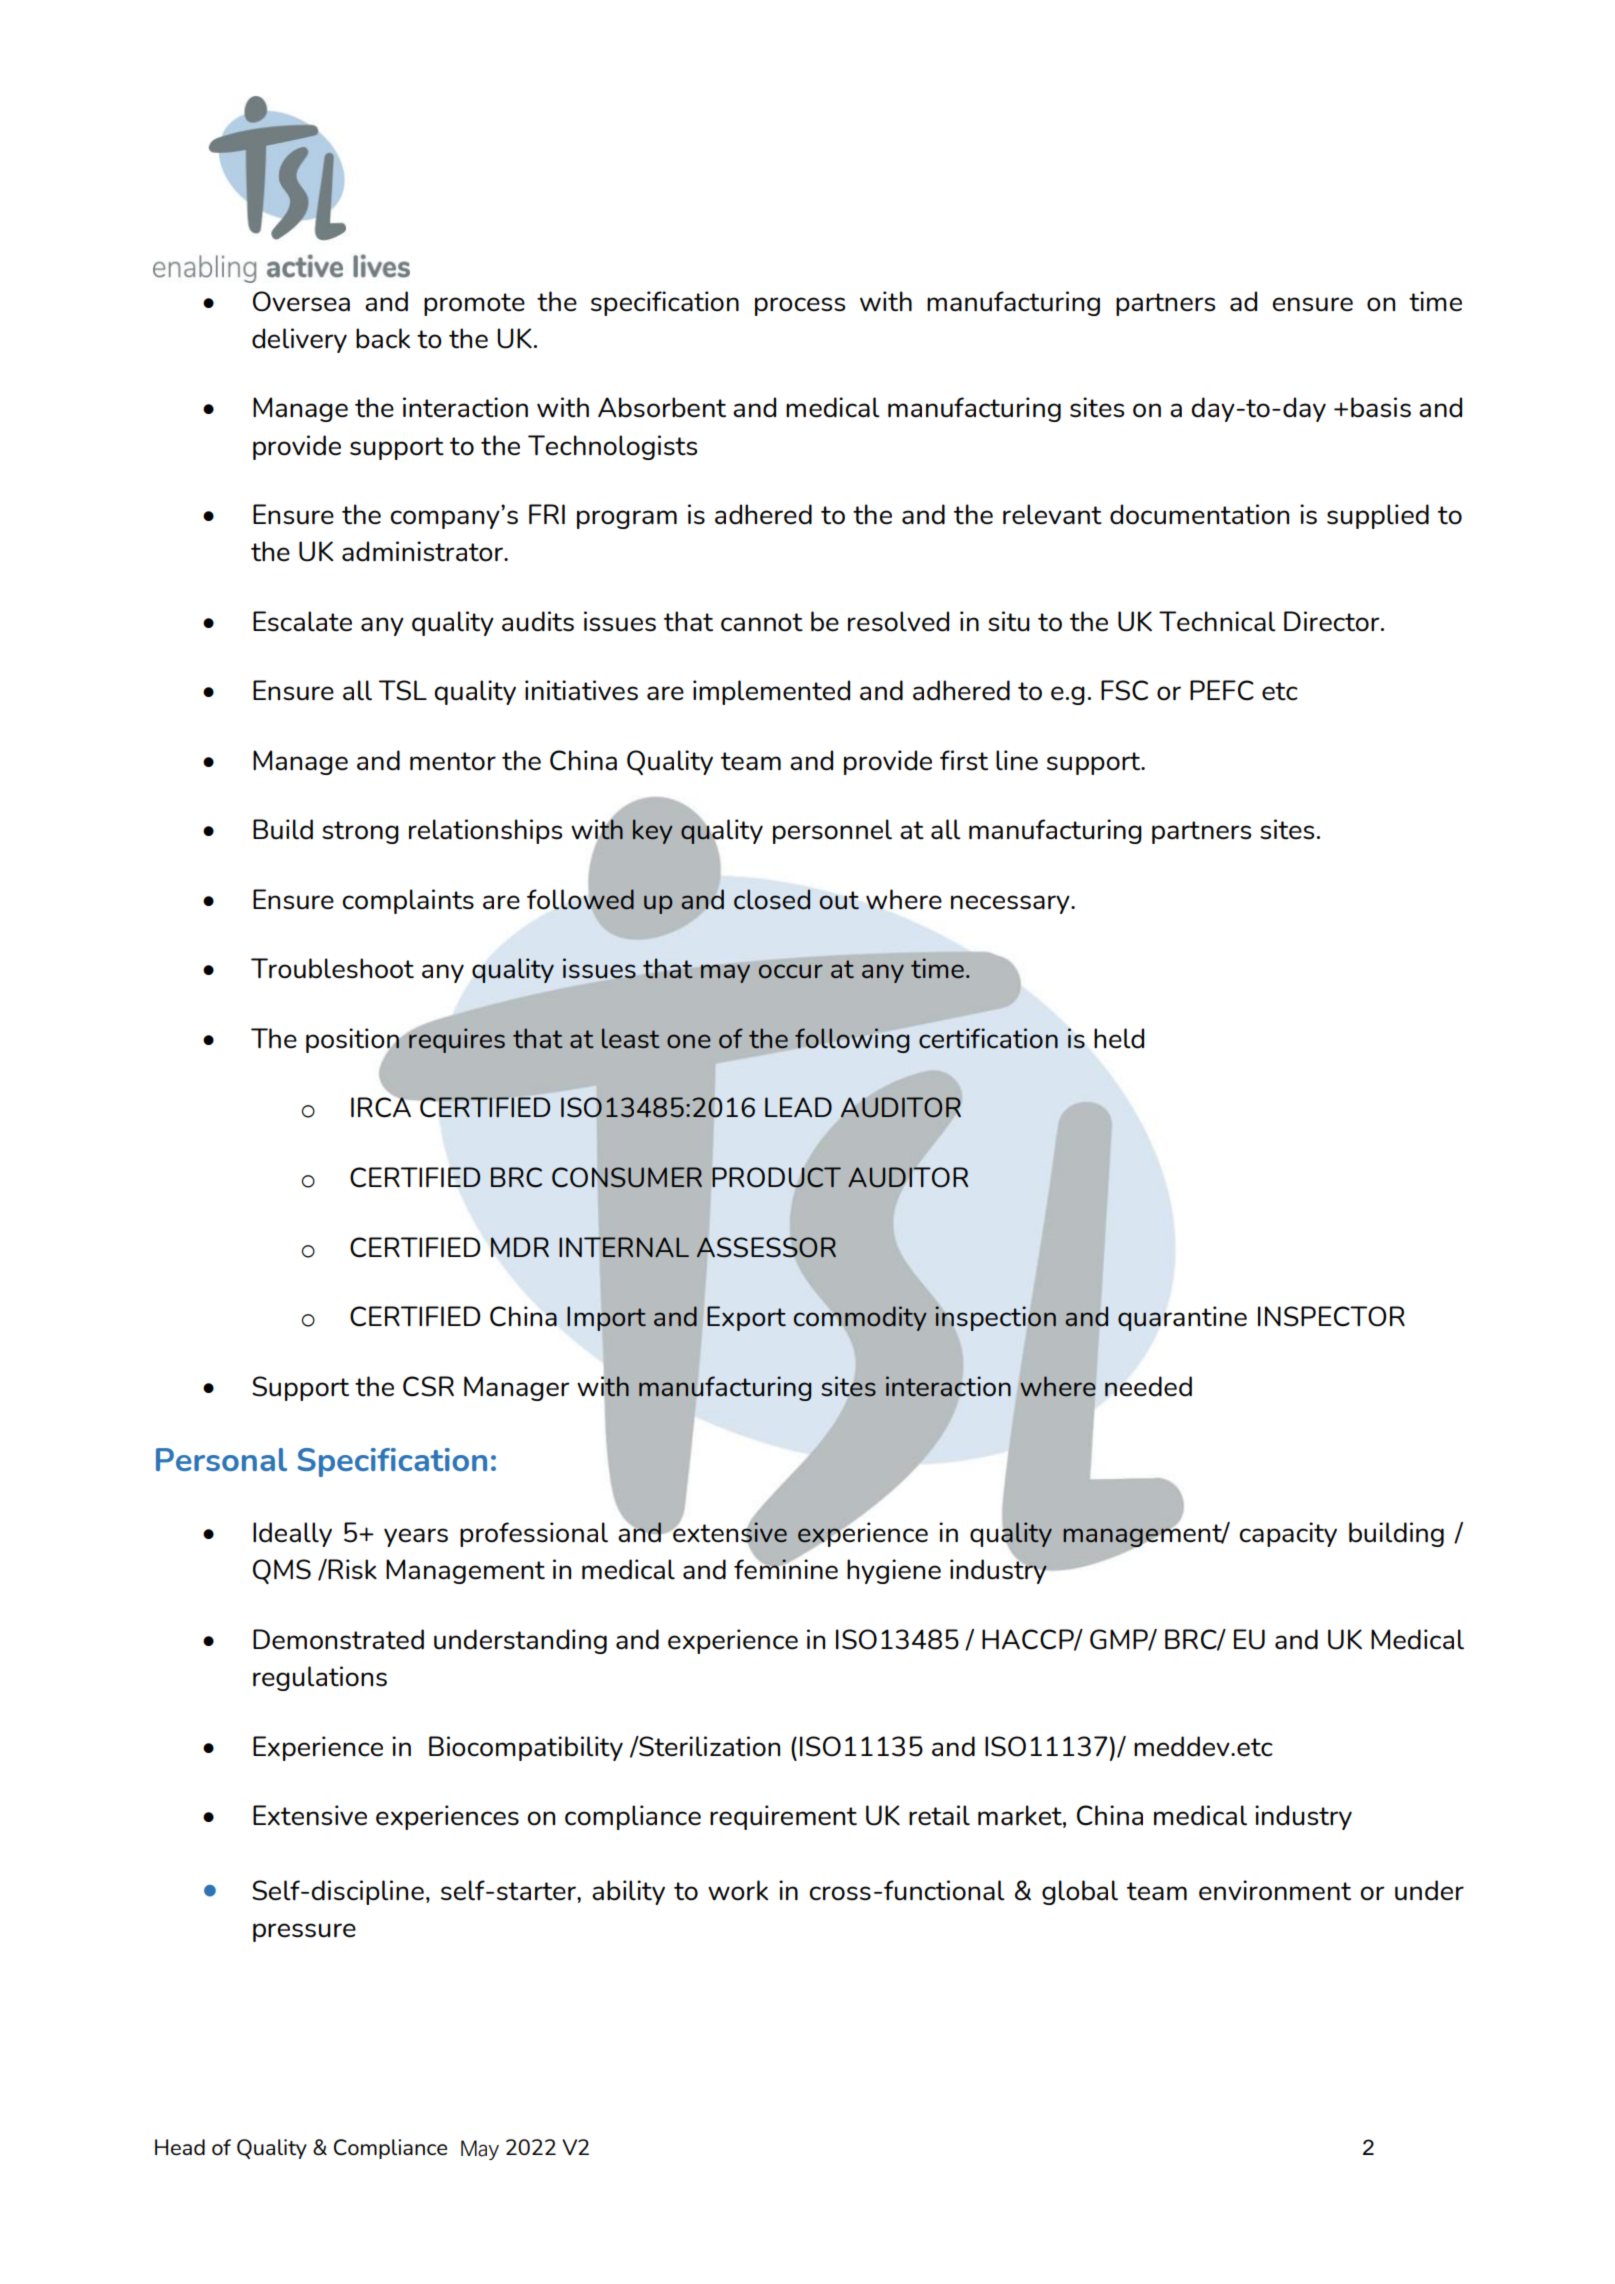 Image resolution: width=1615 pixels, height=2284 pixels. Describe the element at coordinates (332, 968) in the page. I see `Troubleshoot` at that location.
